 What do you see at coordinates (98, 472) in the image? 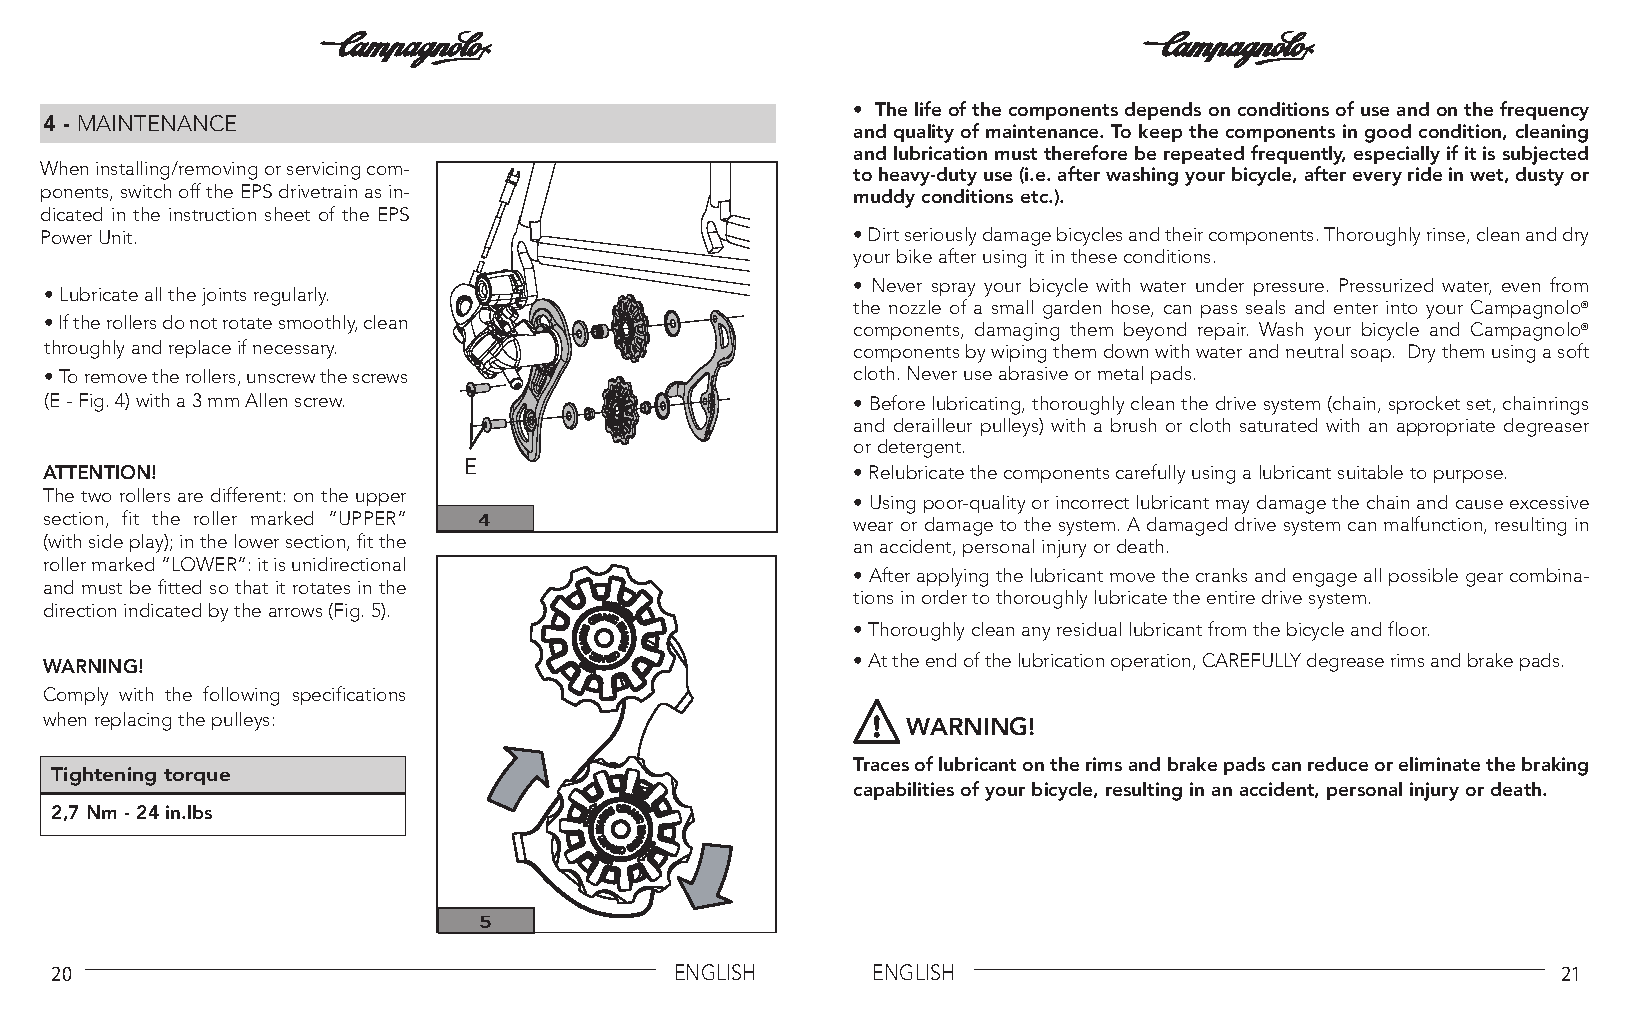
I see `ATTENTION` at bounding box center [98, 472].
